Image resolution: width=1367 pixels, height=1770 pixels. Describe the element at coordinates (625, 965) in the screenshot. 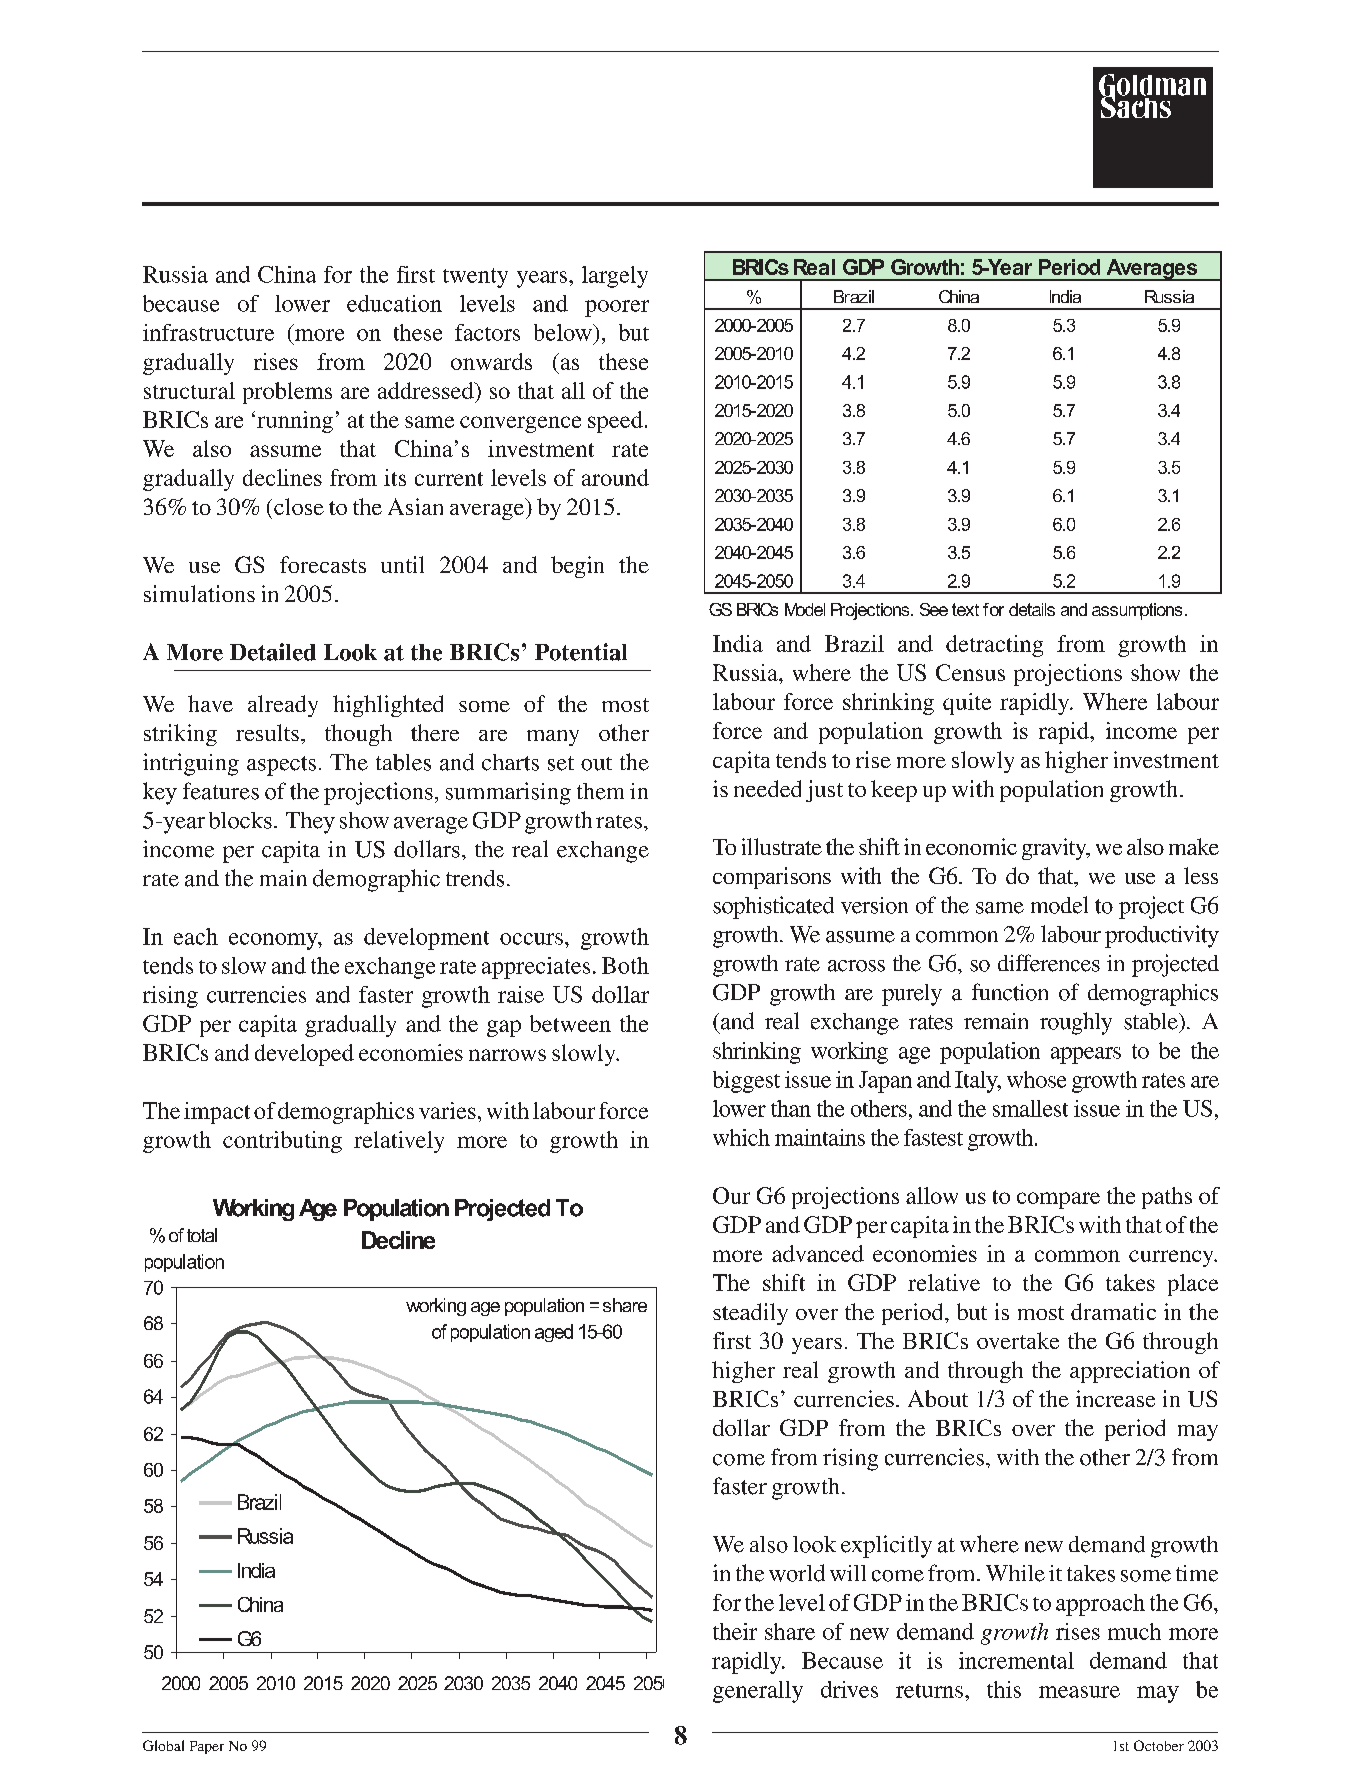

I see `Both` at that location.
